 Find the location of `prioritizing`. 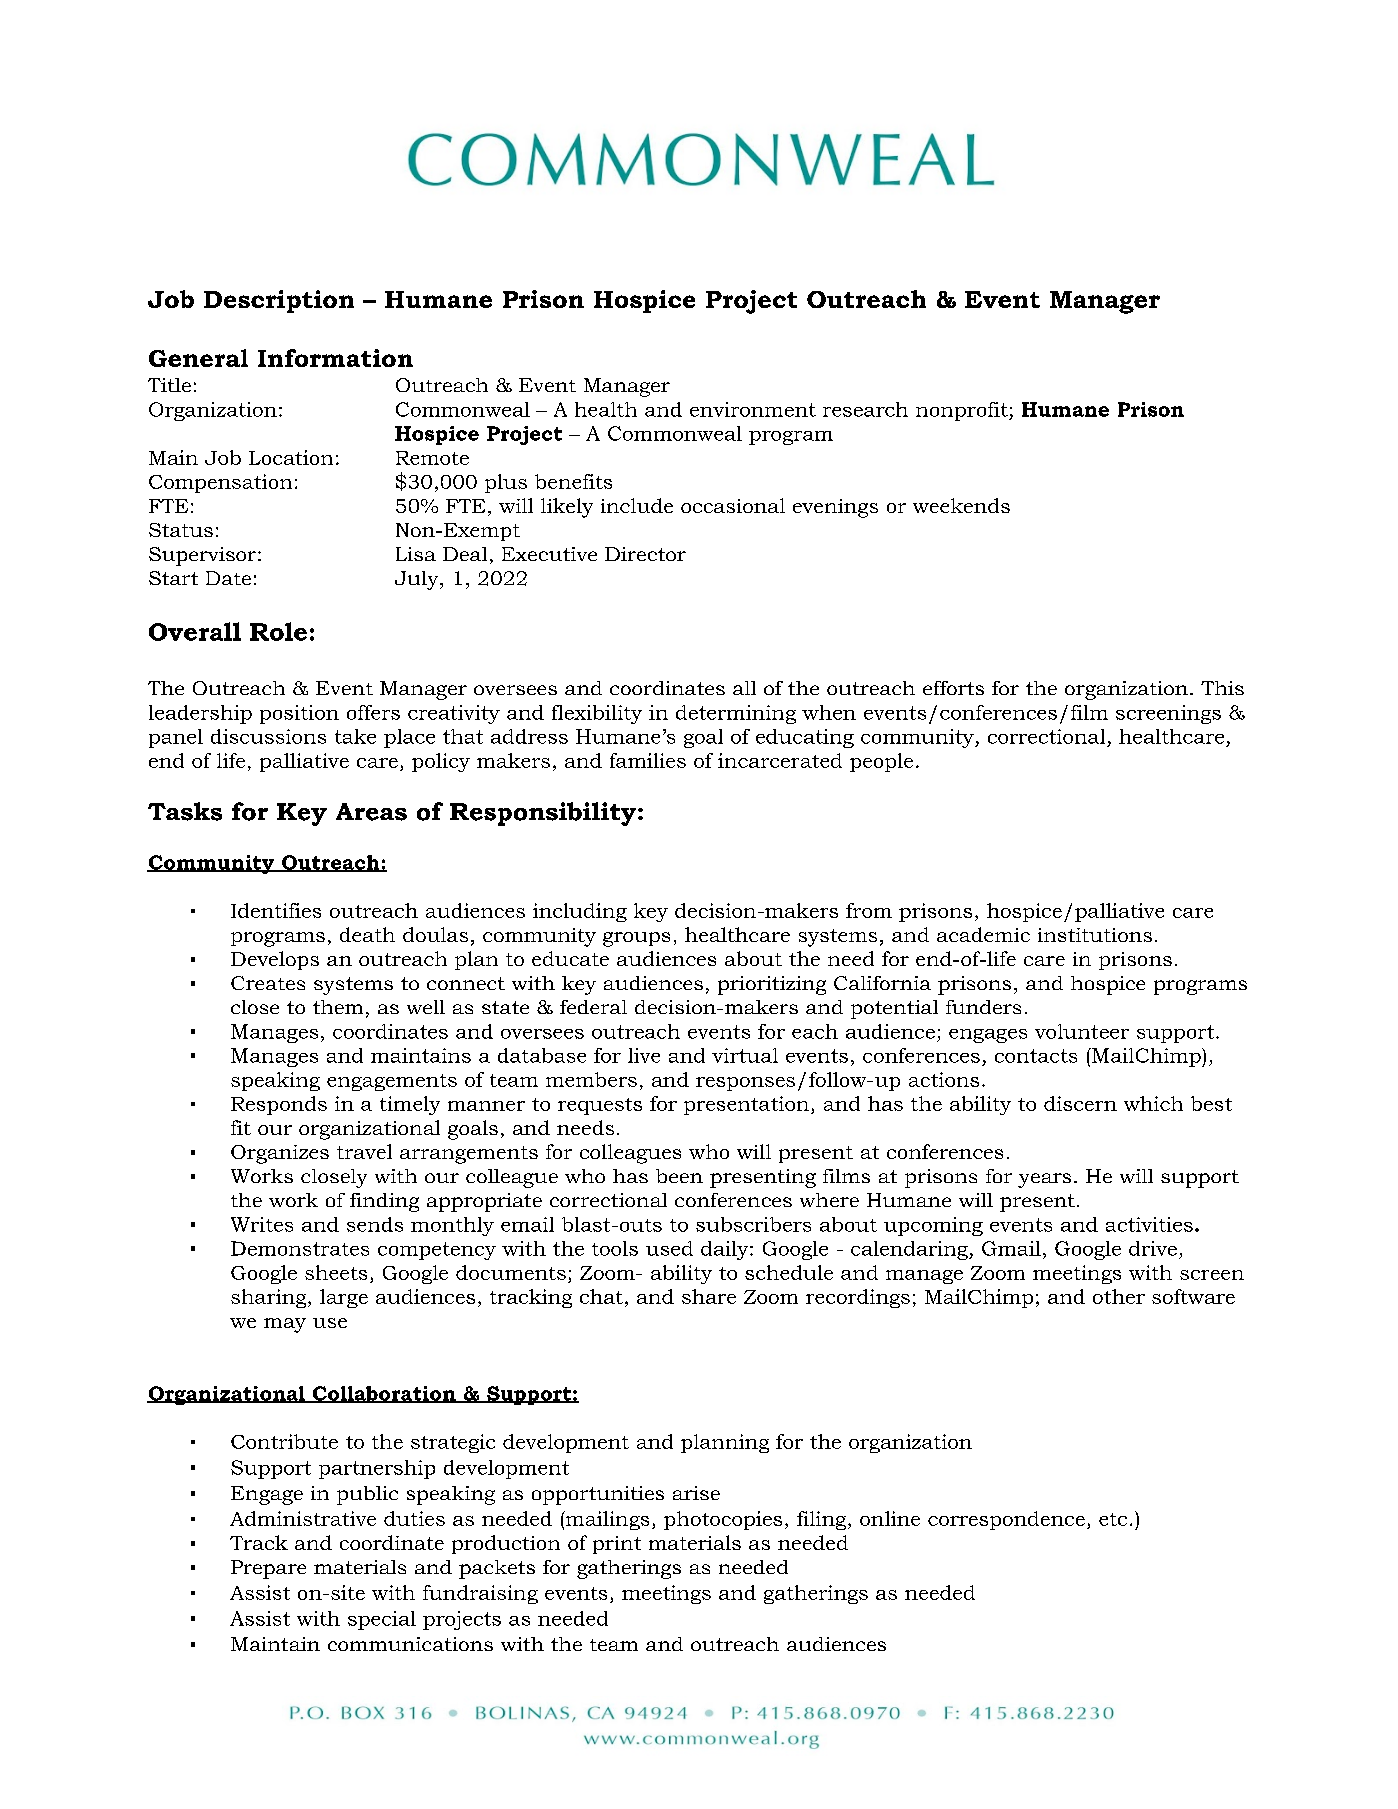

prioritizing is located at coordinates (772, 985).
